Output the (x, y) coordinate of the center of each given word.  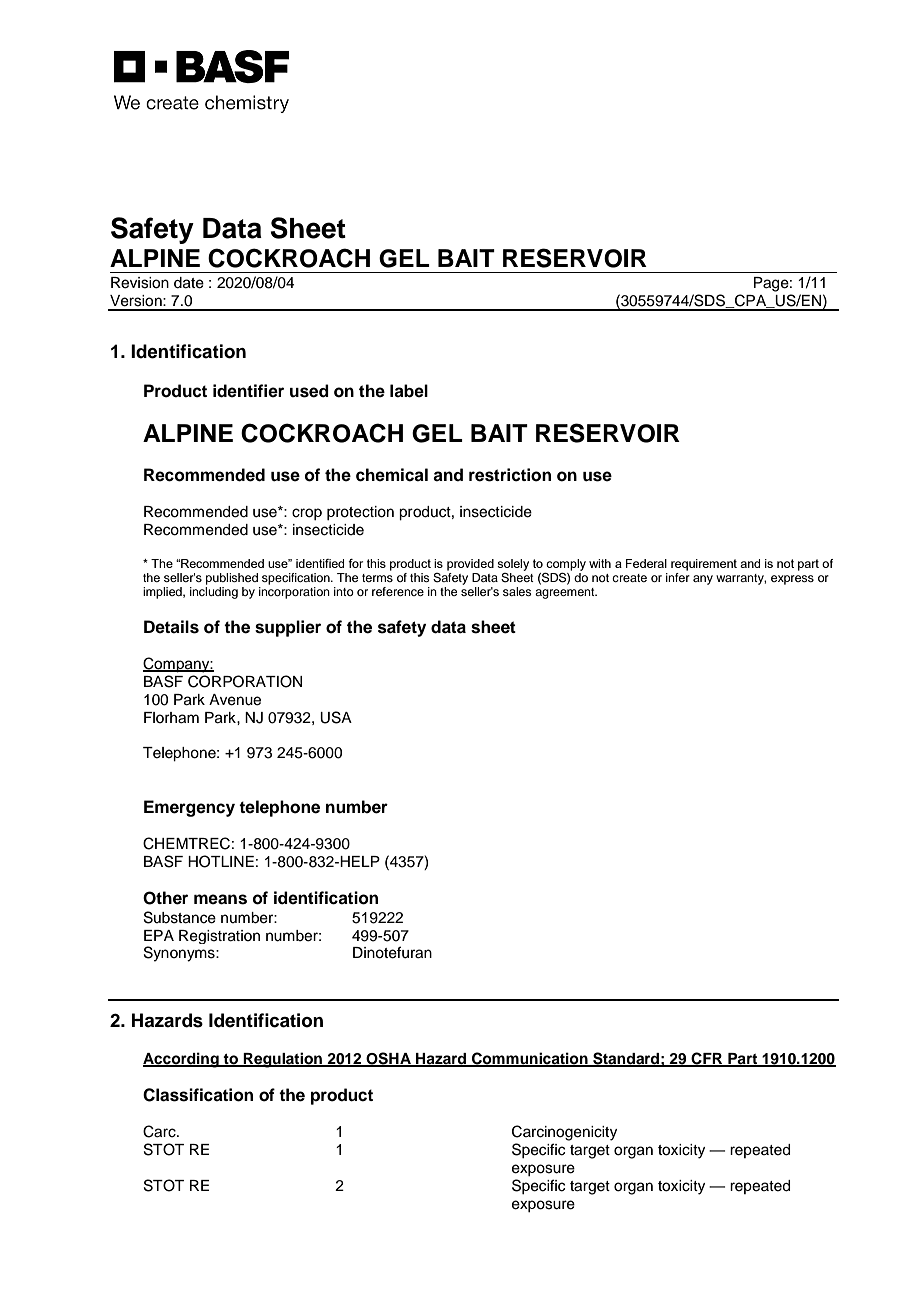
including (214, 593)
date (189, 283)
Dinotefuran (392, 952)
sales (517, 591)
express (792, 580)
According (182, 1060)
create (629, 578)
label (409, 391)
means (220, 899)
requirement (704, 565)
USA (336, 717)
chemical (392, 475)
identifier (248, 391)
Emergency (189, 808)
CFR (707, 1059)
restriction (510, 475)
